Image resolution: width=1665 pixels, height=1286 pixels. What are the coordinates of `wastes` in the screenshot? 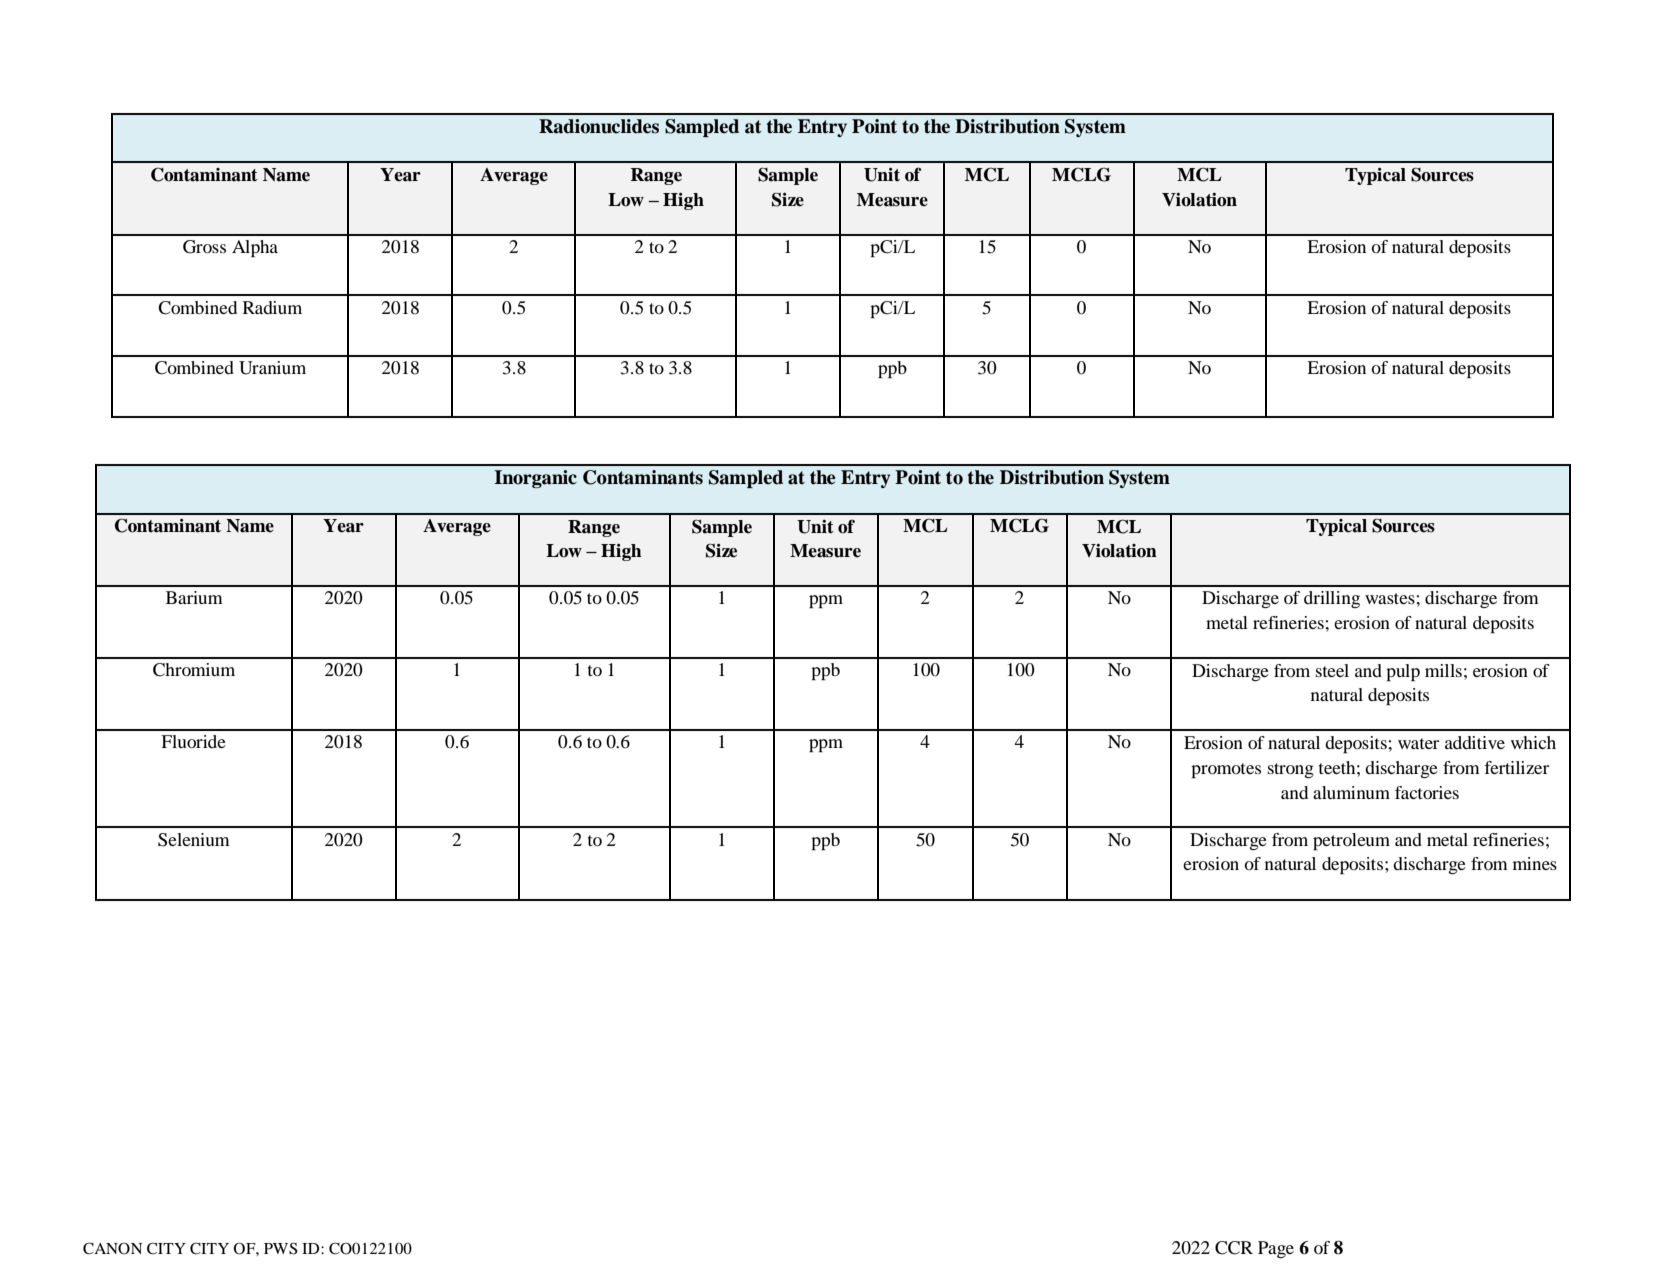 It's located at (1390, 598).
